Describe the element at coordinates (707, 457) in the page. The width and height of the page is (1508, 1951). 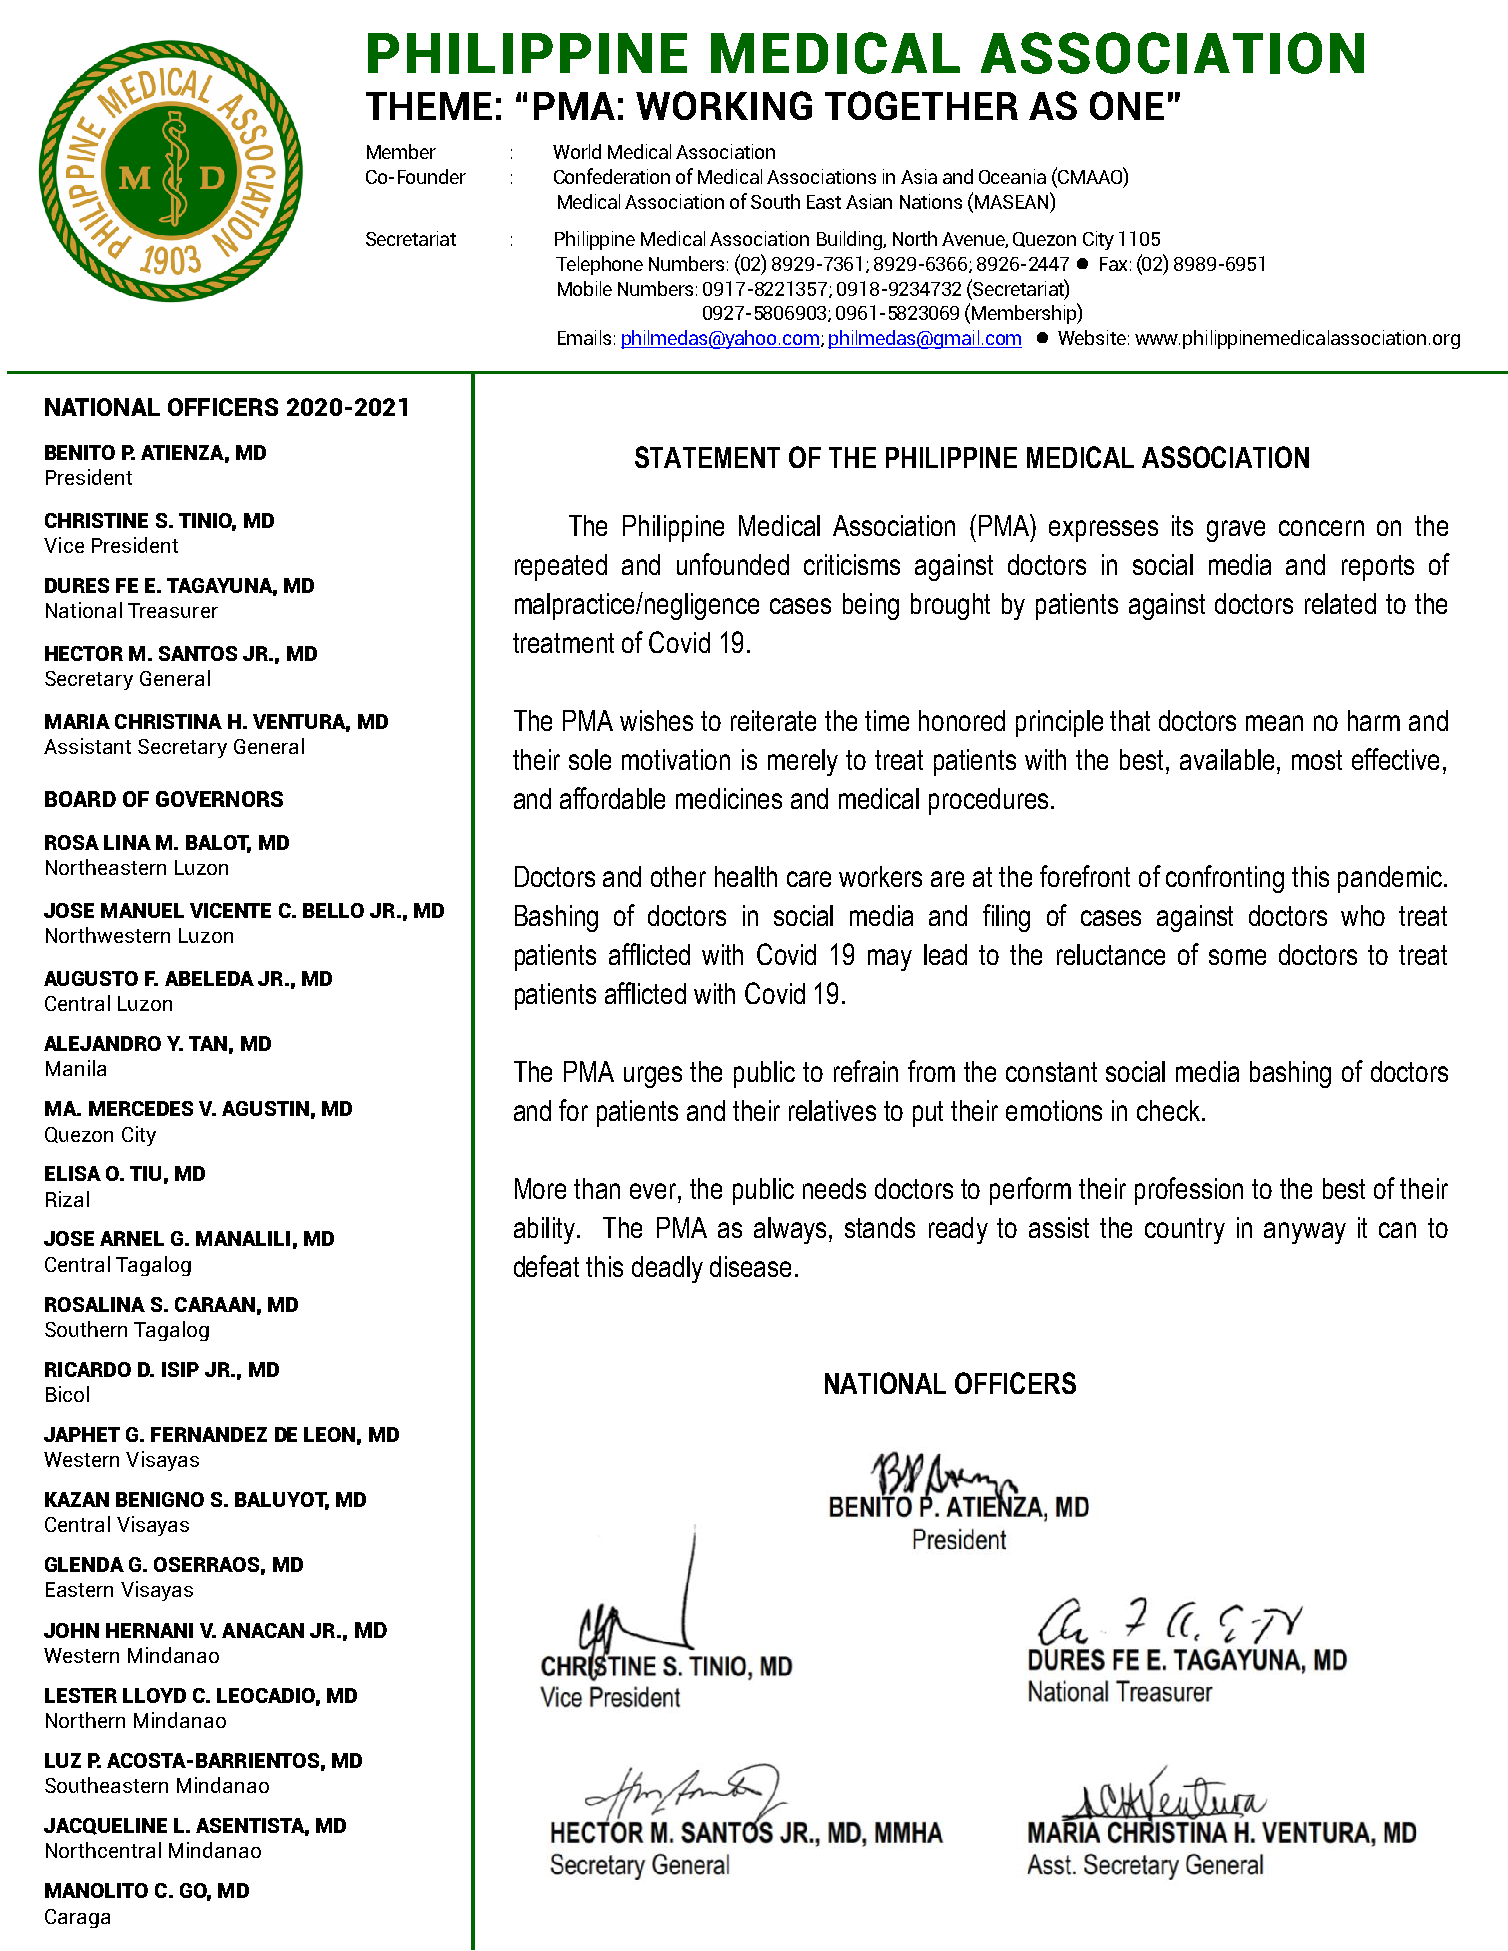
I see `STATEMENT` at that location.
